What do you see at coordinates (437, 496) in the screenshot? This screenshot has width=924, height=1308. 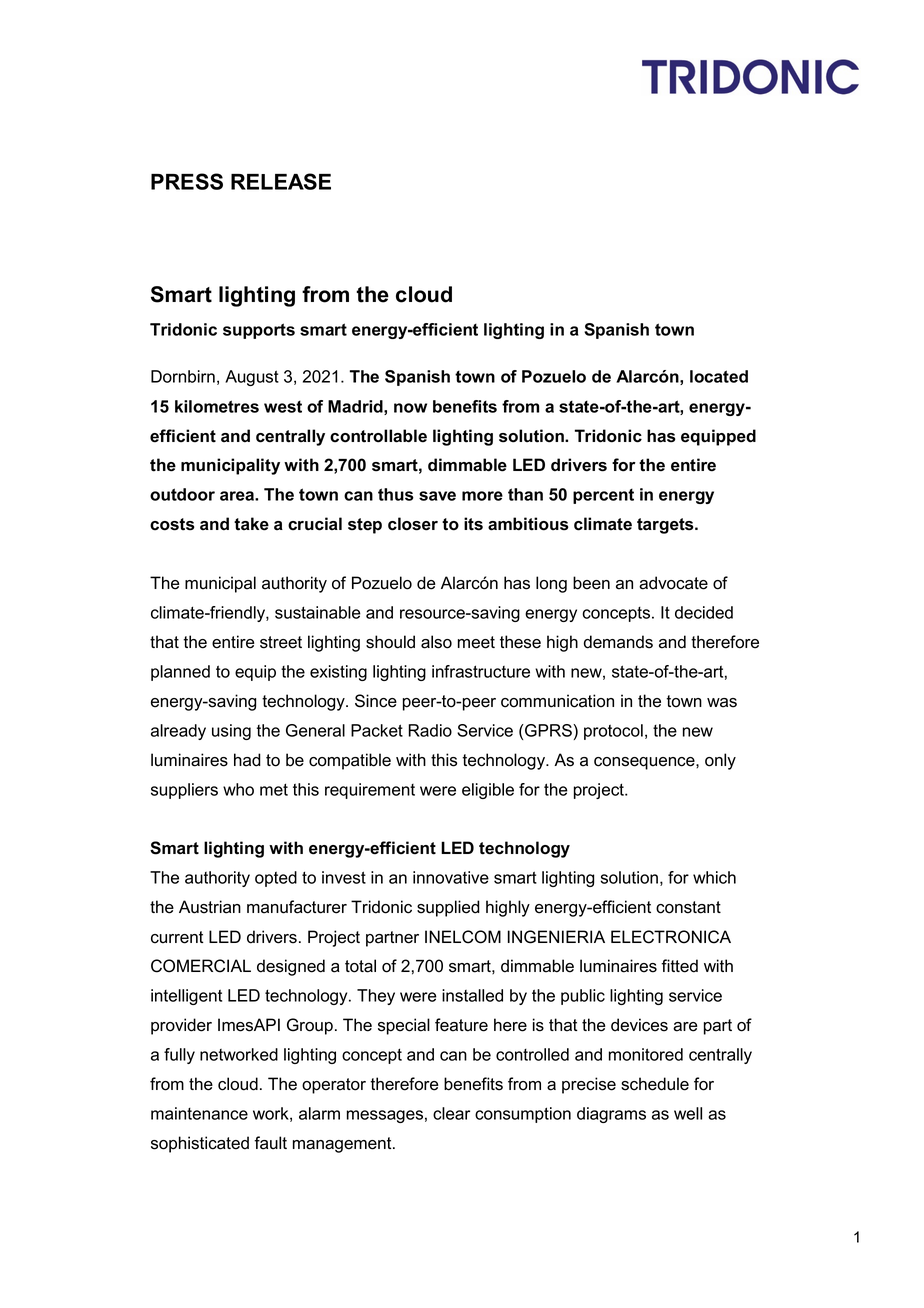 I see `save` at bounding box center [437, 496].
